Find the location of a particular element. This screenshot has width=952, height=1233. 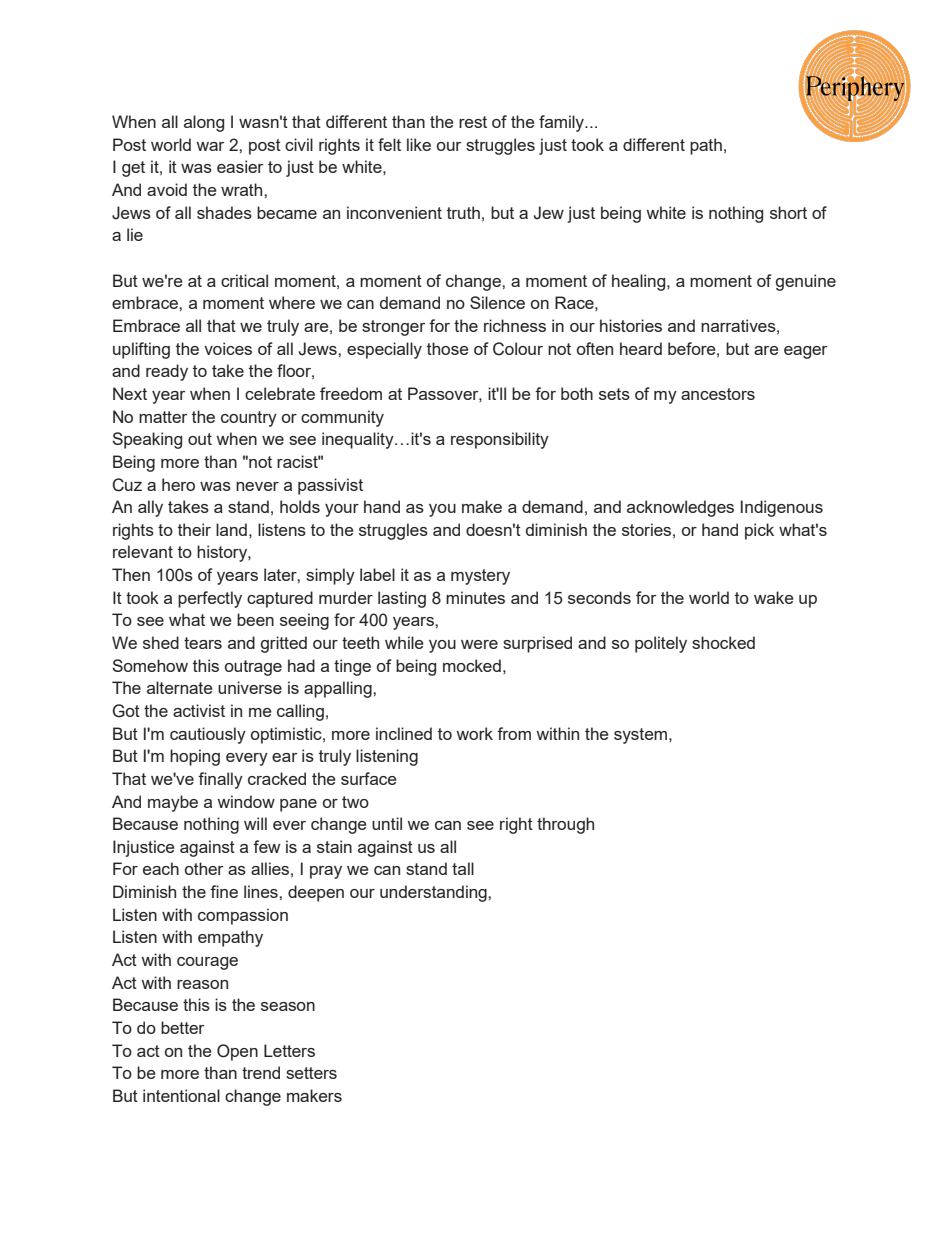

acknowledges is located at coordinates (680, 508).
